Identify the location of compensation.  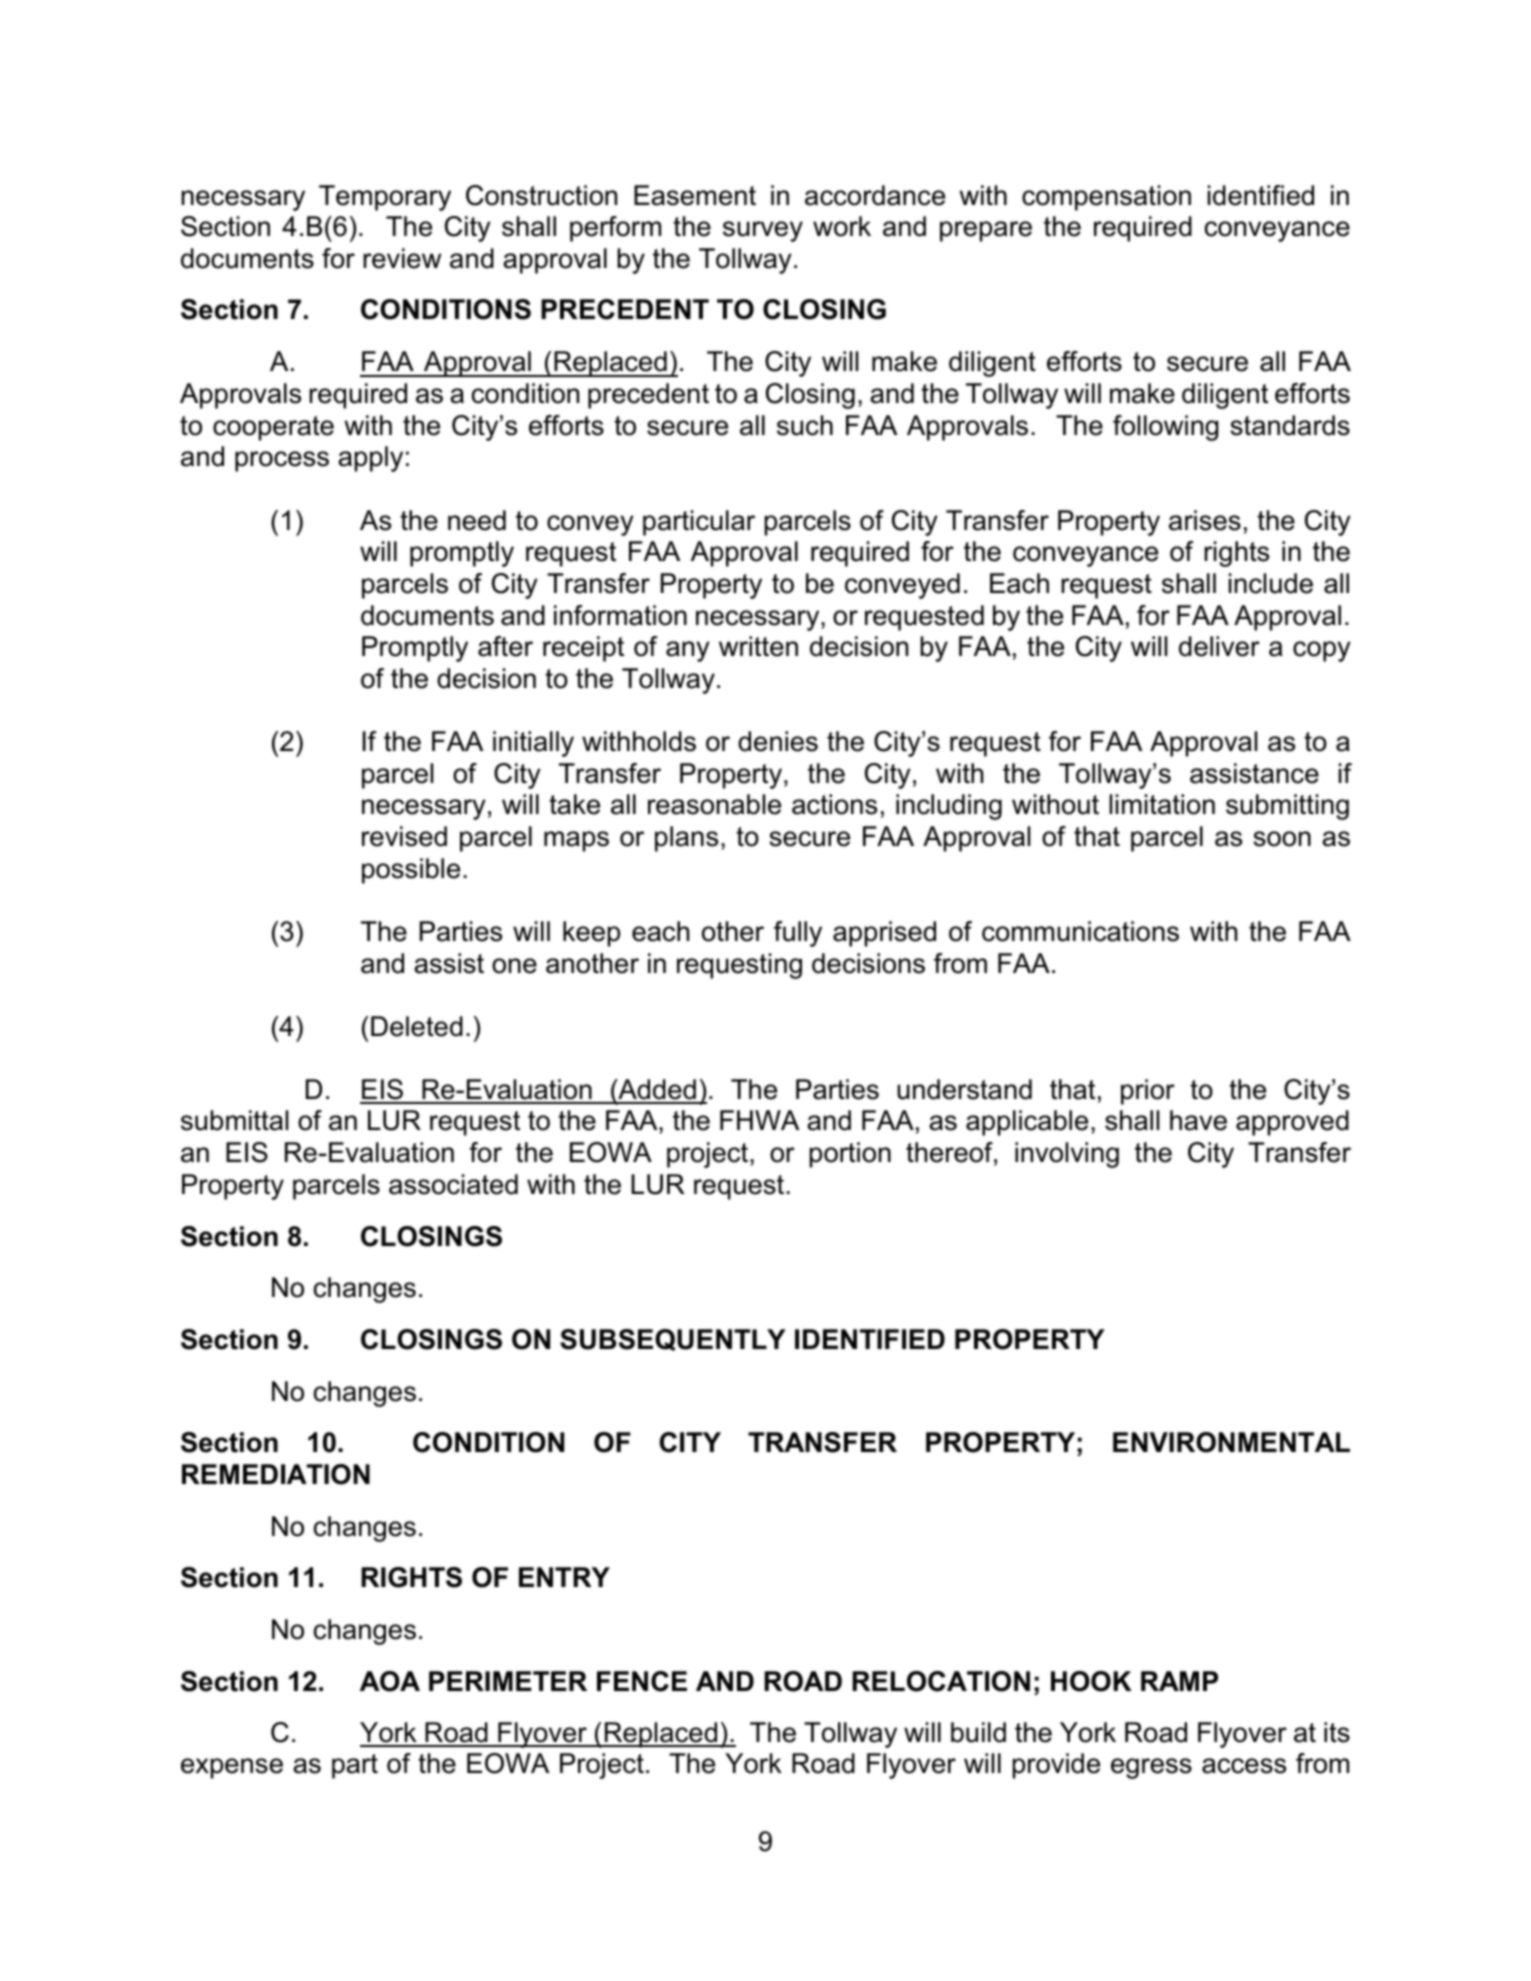
(1106, 198).
